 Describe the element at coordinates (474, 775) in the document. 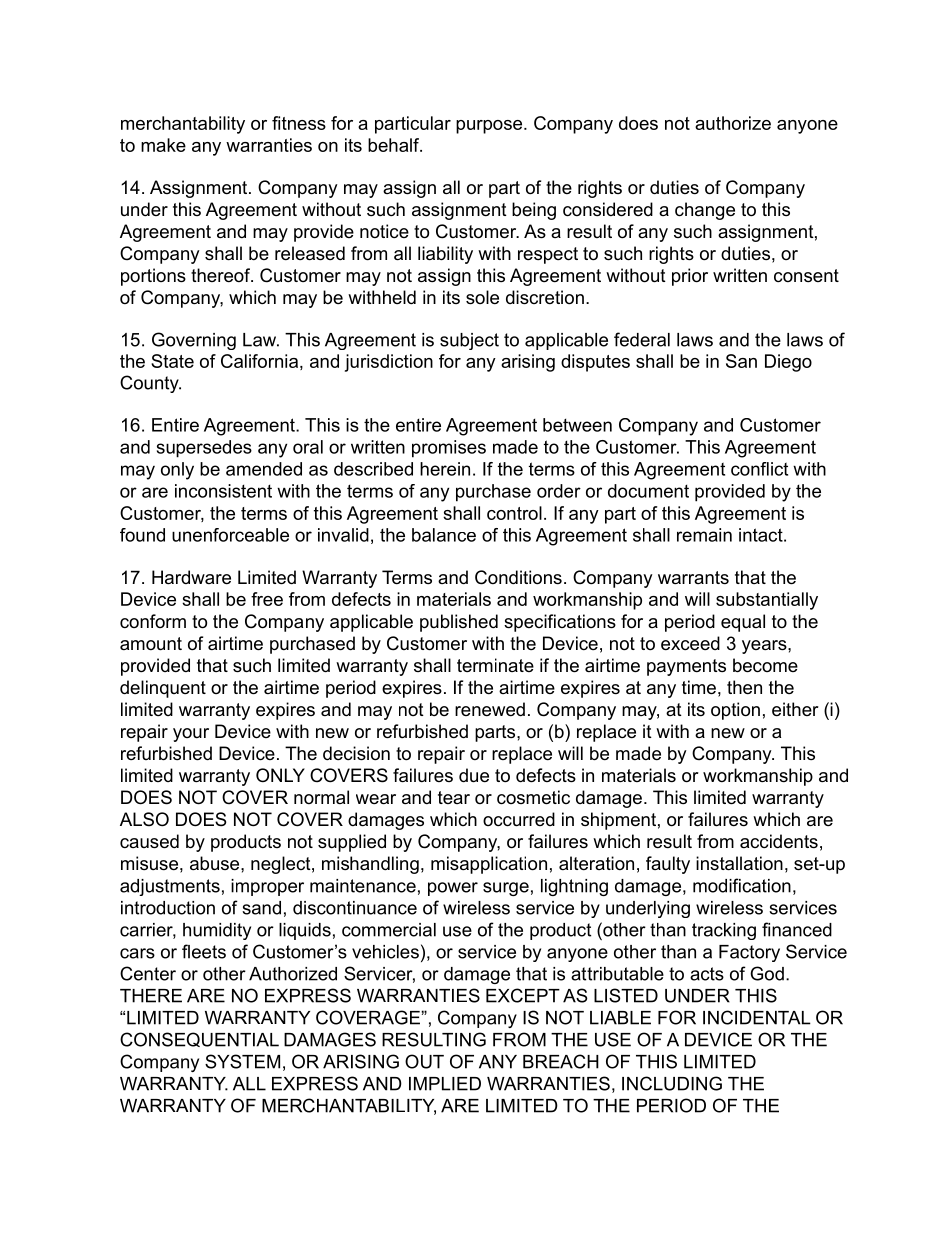

I see `due` at that location.
